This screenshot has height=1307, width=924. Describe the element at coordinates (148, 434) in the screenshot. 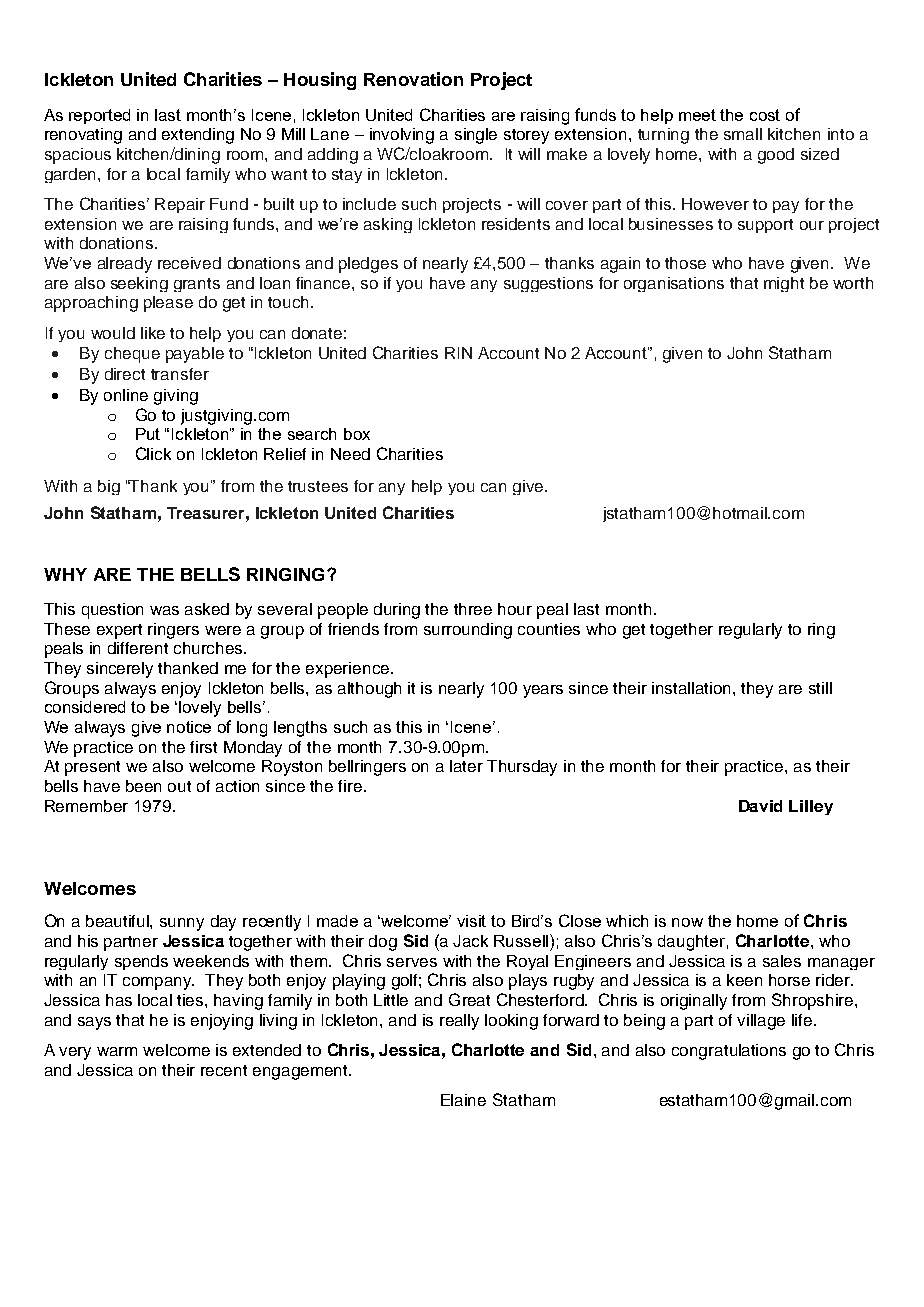

I see `Put` at that location.
